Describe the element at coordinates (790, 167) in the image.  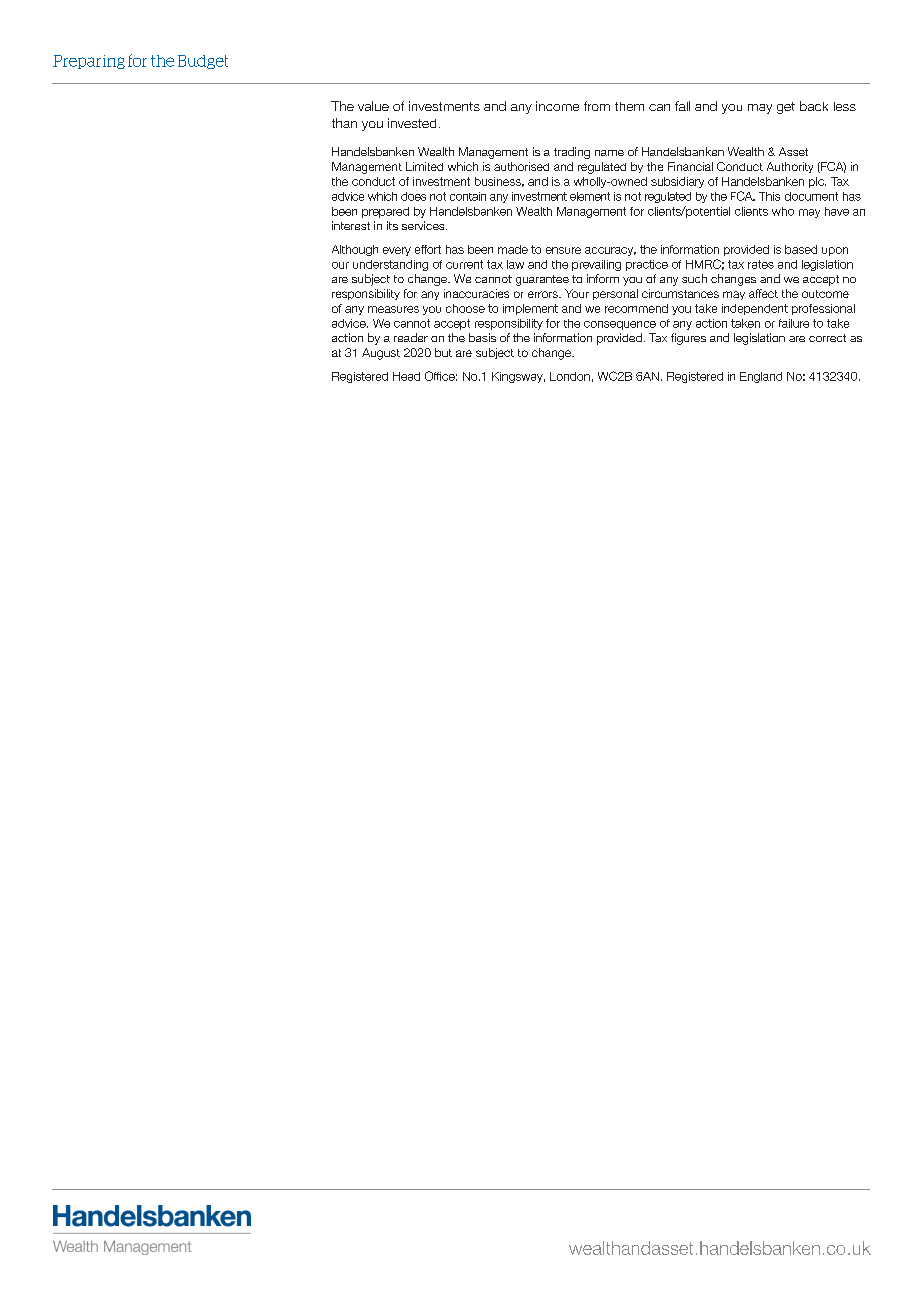
I see `Authority` at that location.
